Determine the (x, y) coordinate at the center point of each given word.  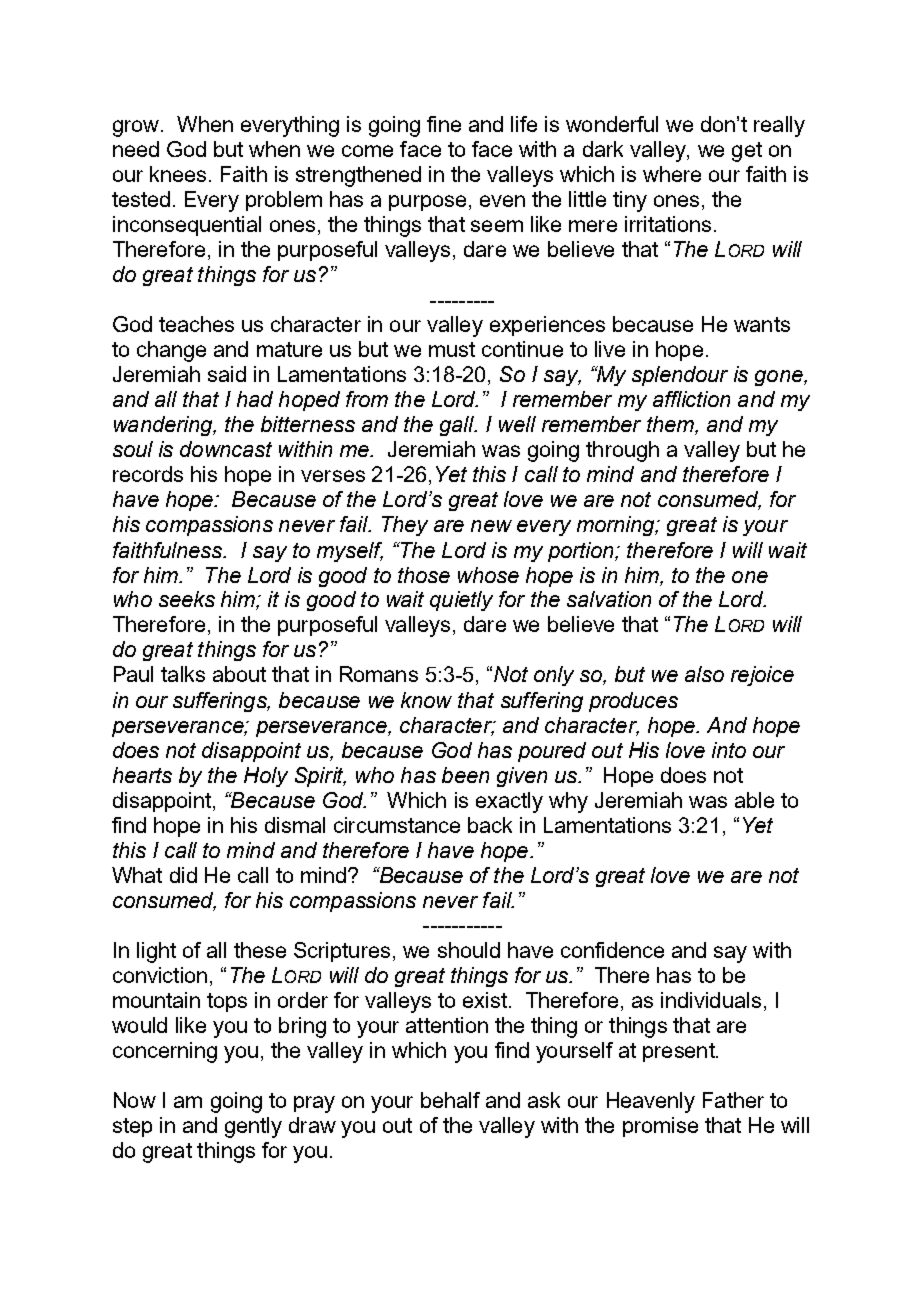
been (465, 775)
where (672, 174)
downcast (226, 449)
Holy (266, 777)
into (729, 750)
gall (458, 426)
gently (253, 1127)
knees (178, 174)
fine (444, 124)
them (671, 425)
